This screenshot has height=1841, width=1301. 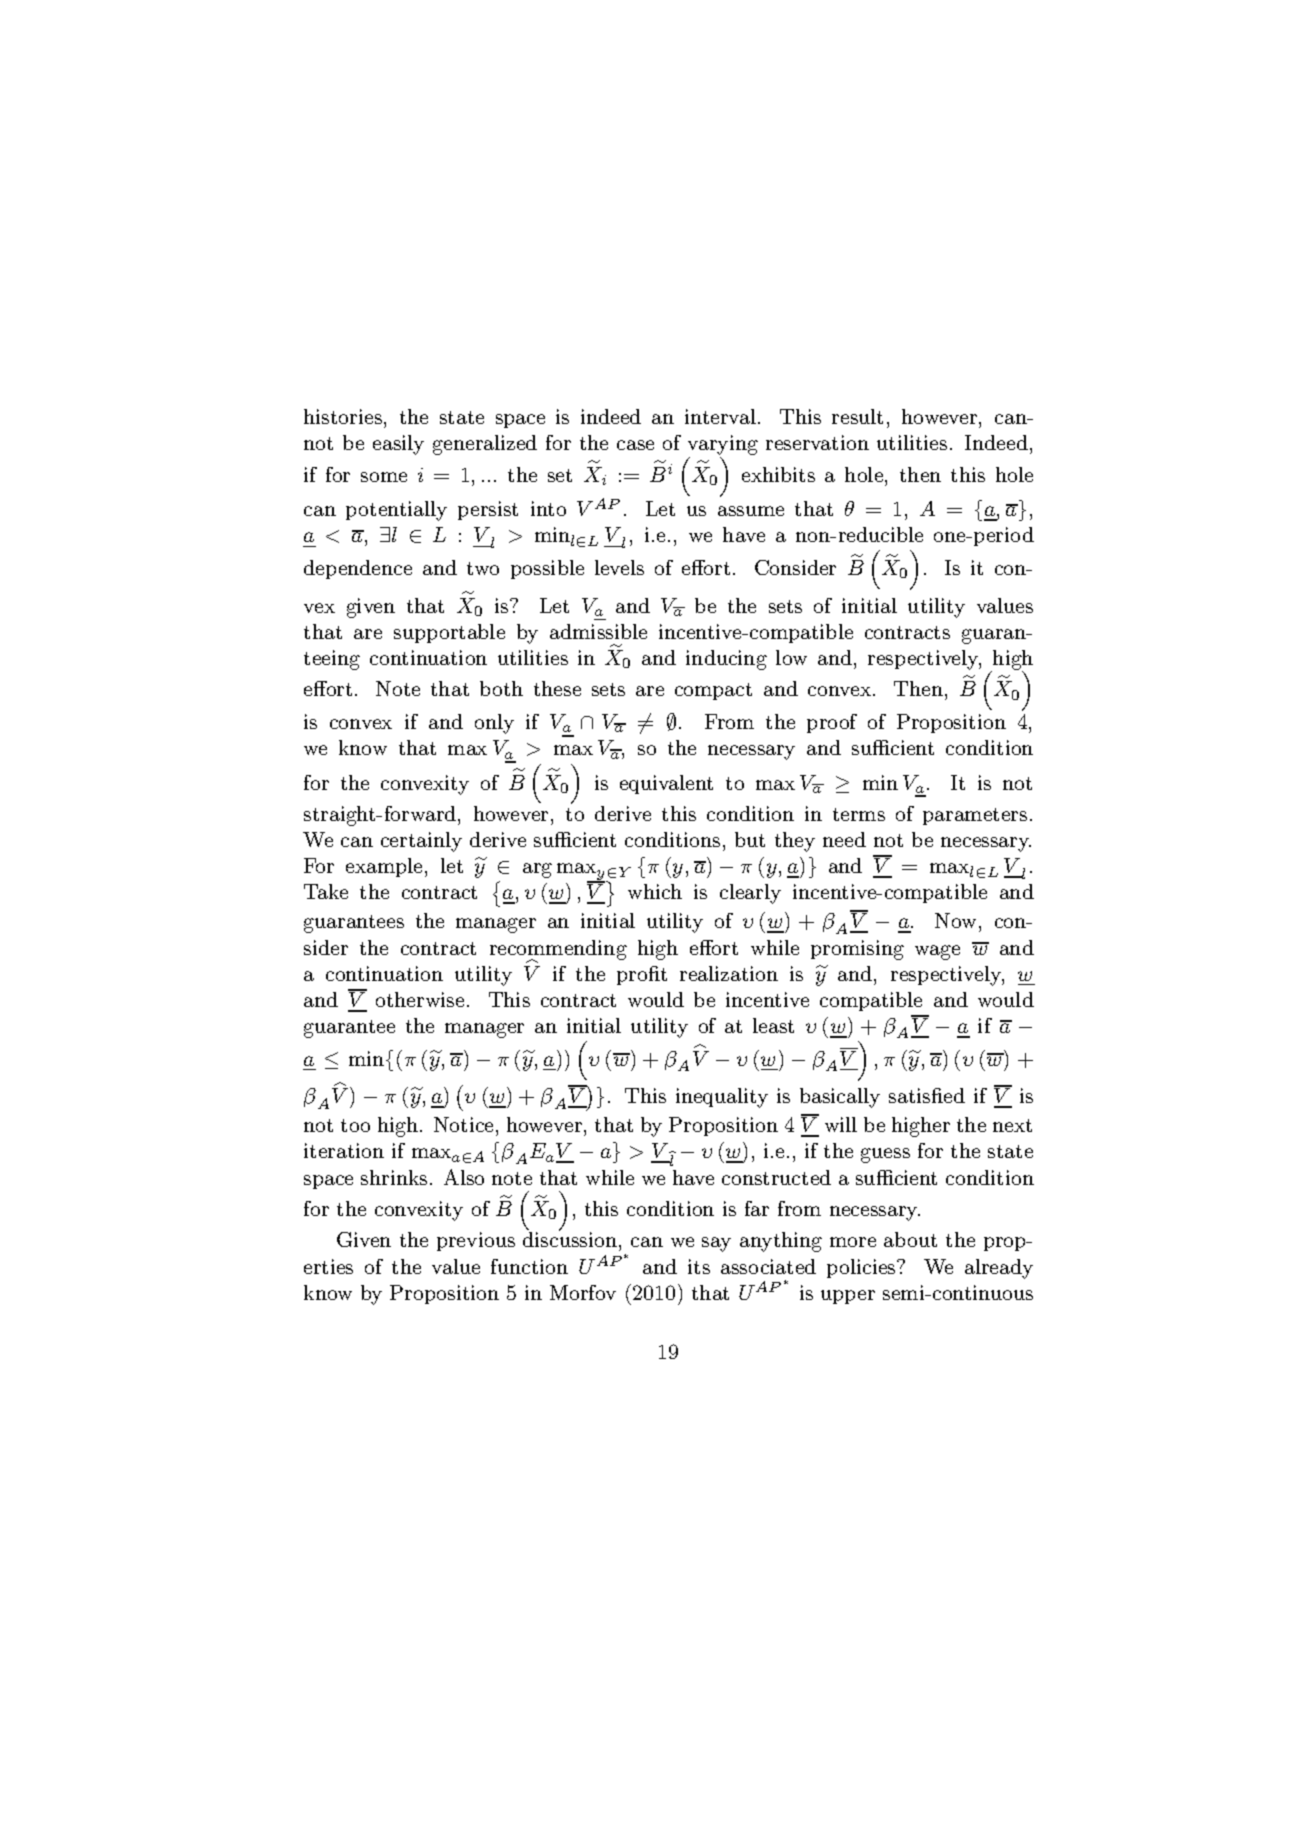 What do you see at coordinates (420, 999) in the screenshot?
I see `otherwise` at bounding box center [420, 999].
